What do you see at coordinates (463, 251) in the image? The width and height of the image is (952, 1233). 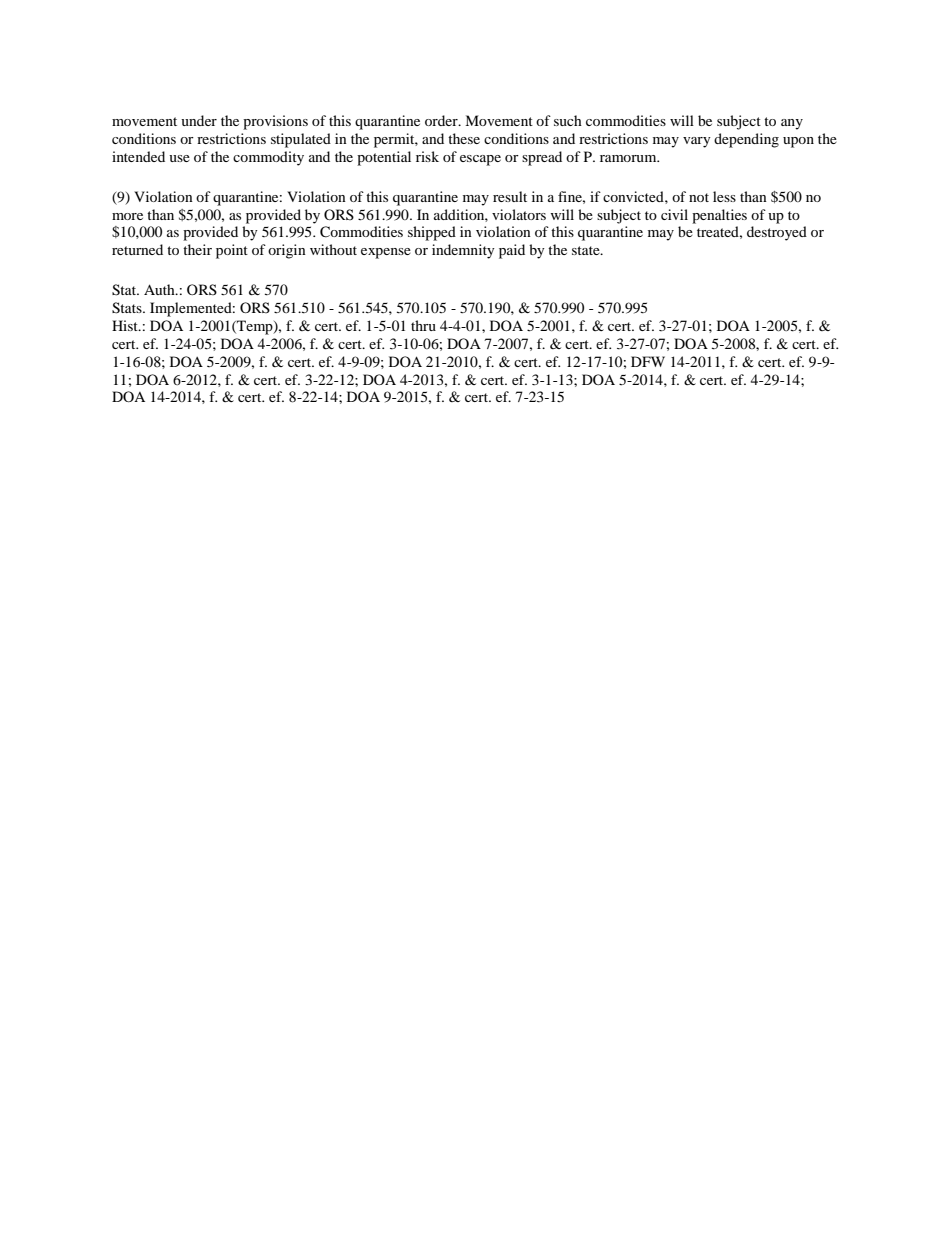 I see `indemnity` at bounding box center [463, 251].
